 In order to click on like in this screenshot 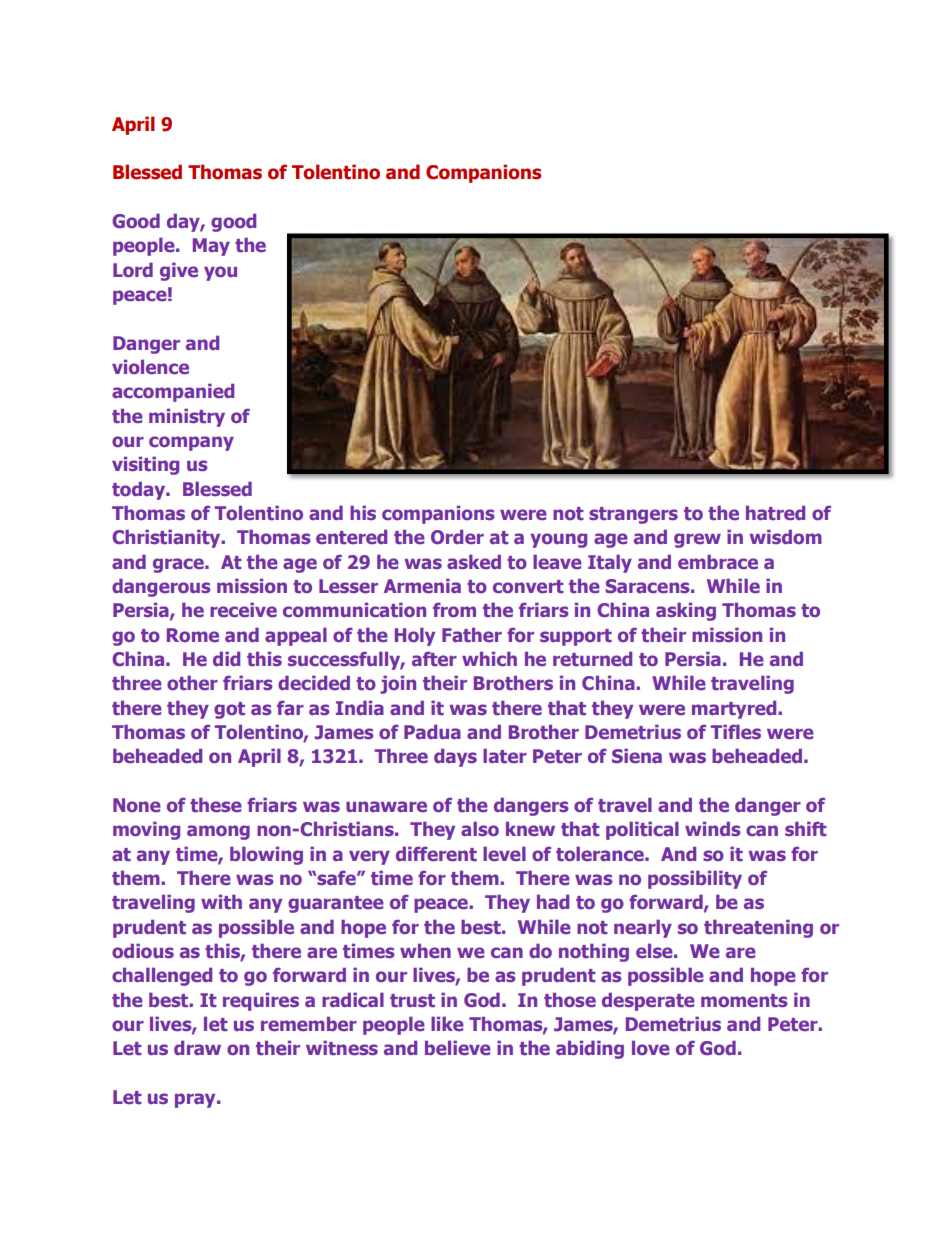, I will do `click(447, 1023)`.
